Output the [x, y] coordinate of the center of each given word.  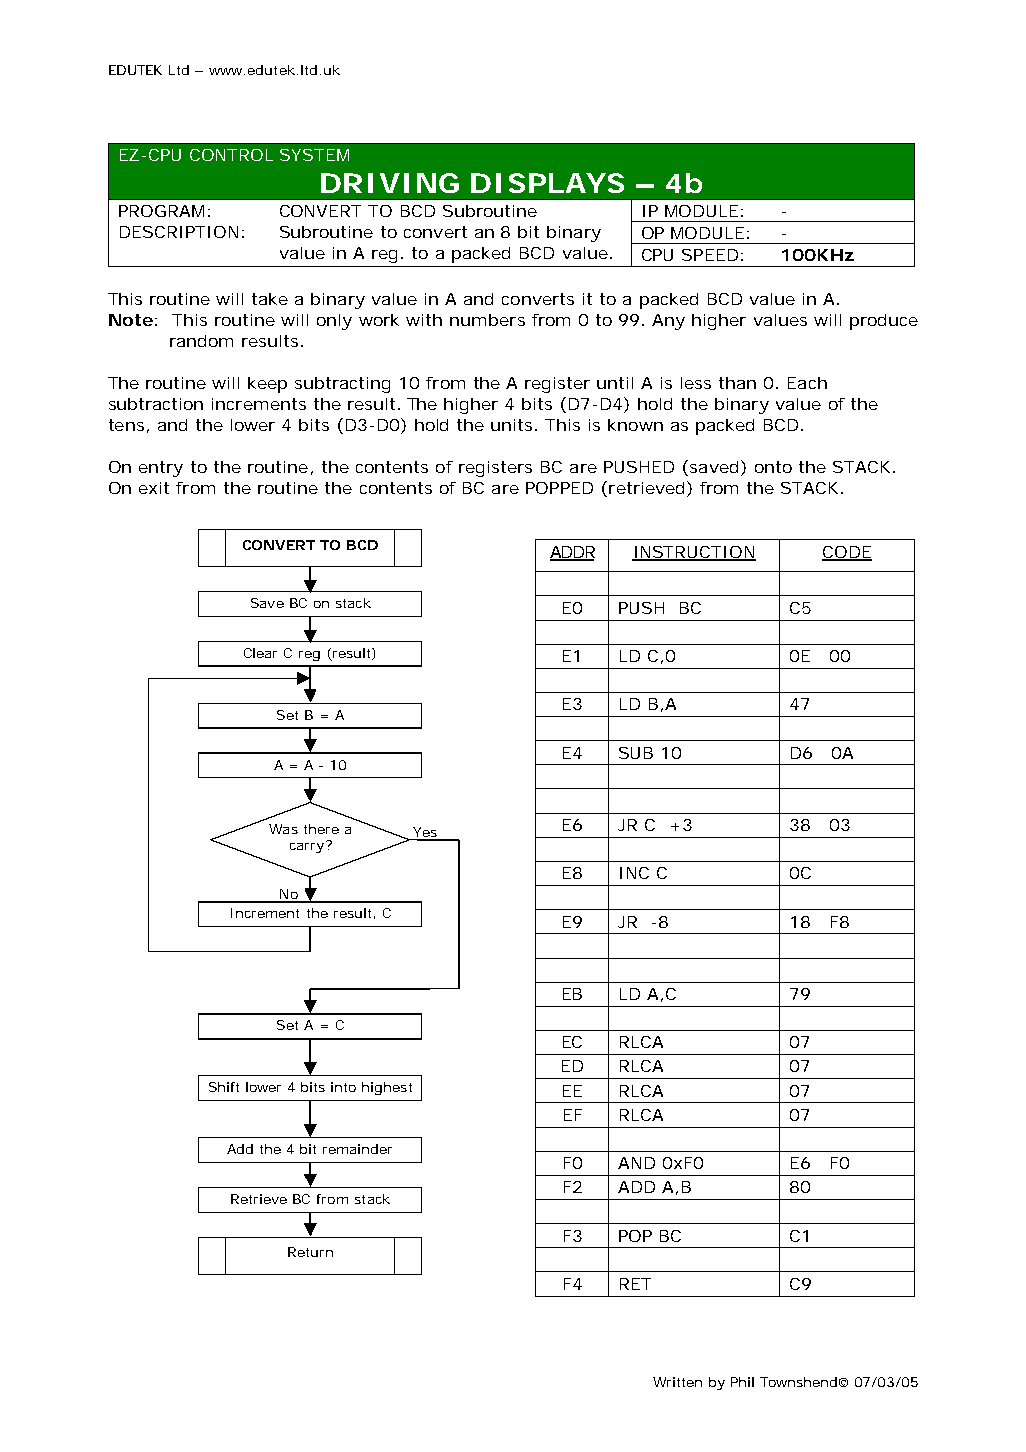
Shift [224, 1087]
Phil [742, 1382]
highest [387, 1088]
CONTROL [231, 155]
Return [310, 1252]
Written [677, 1382]
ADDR [572, 553]
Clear [260, 653]
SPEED [710, 255]
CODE [847, 553]
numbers [487, 320]
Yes [425, 833]
